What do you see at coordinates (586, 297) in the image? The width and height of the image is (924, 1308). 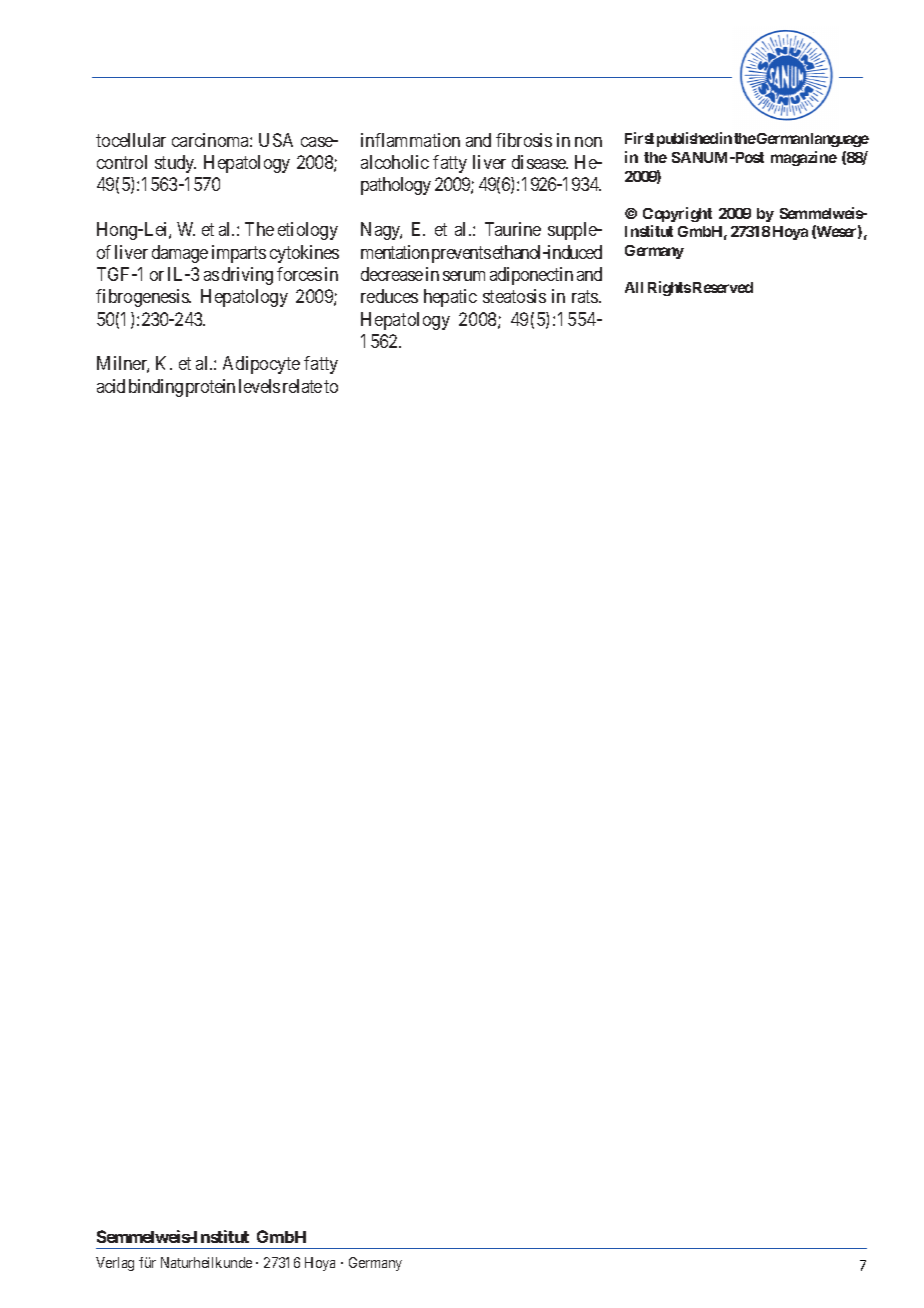 I see `rats` at bounding box center [586, 297].
